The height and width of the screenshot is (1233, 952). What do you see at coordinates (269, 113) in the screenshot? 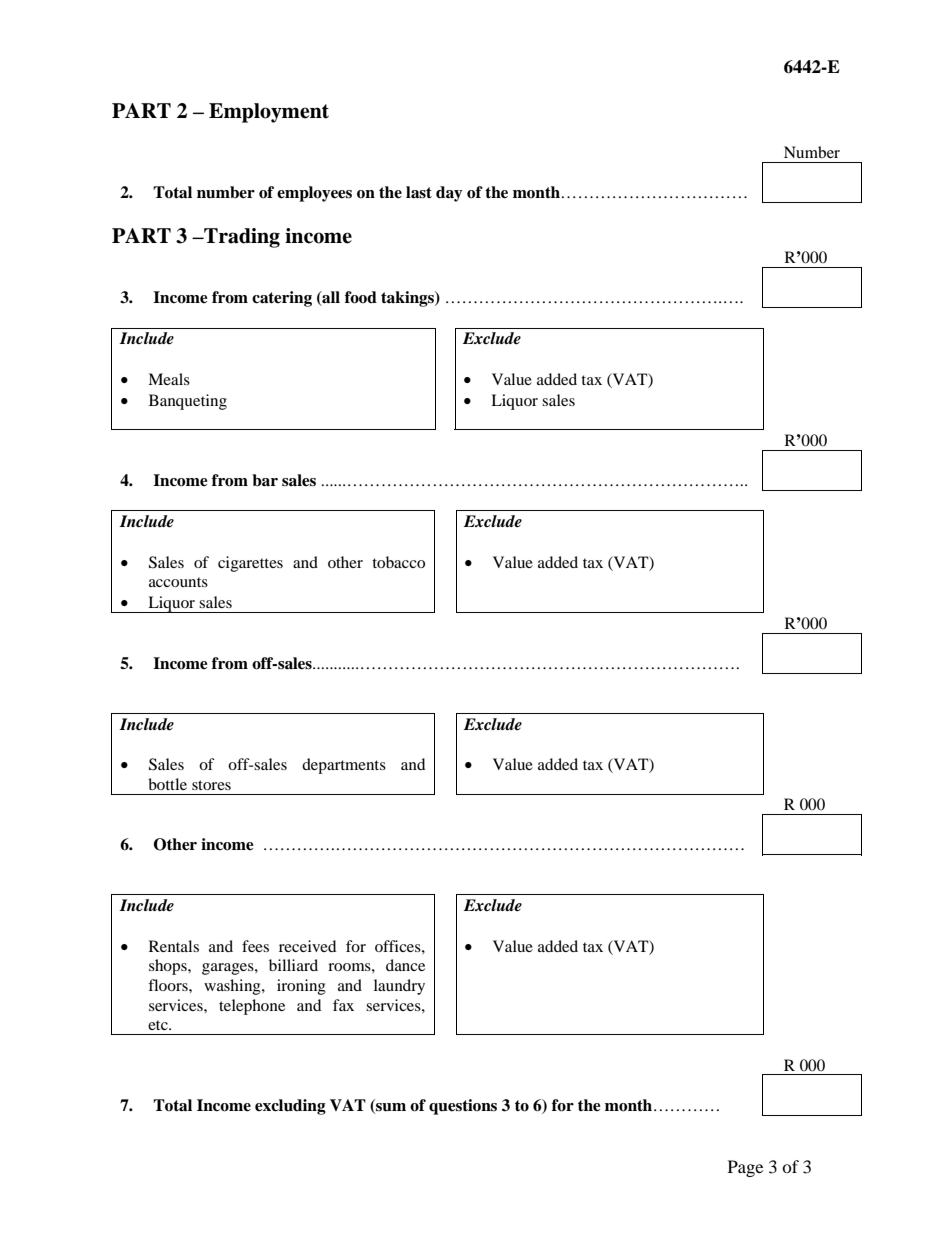
I see `Employment` at bounding box center [269, 113].
